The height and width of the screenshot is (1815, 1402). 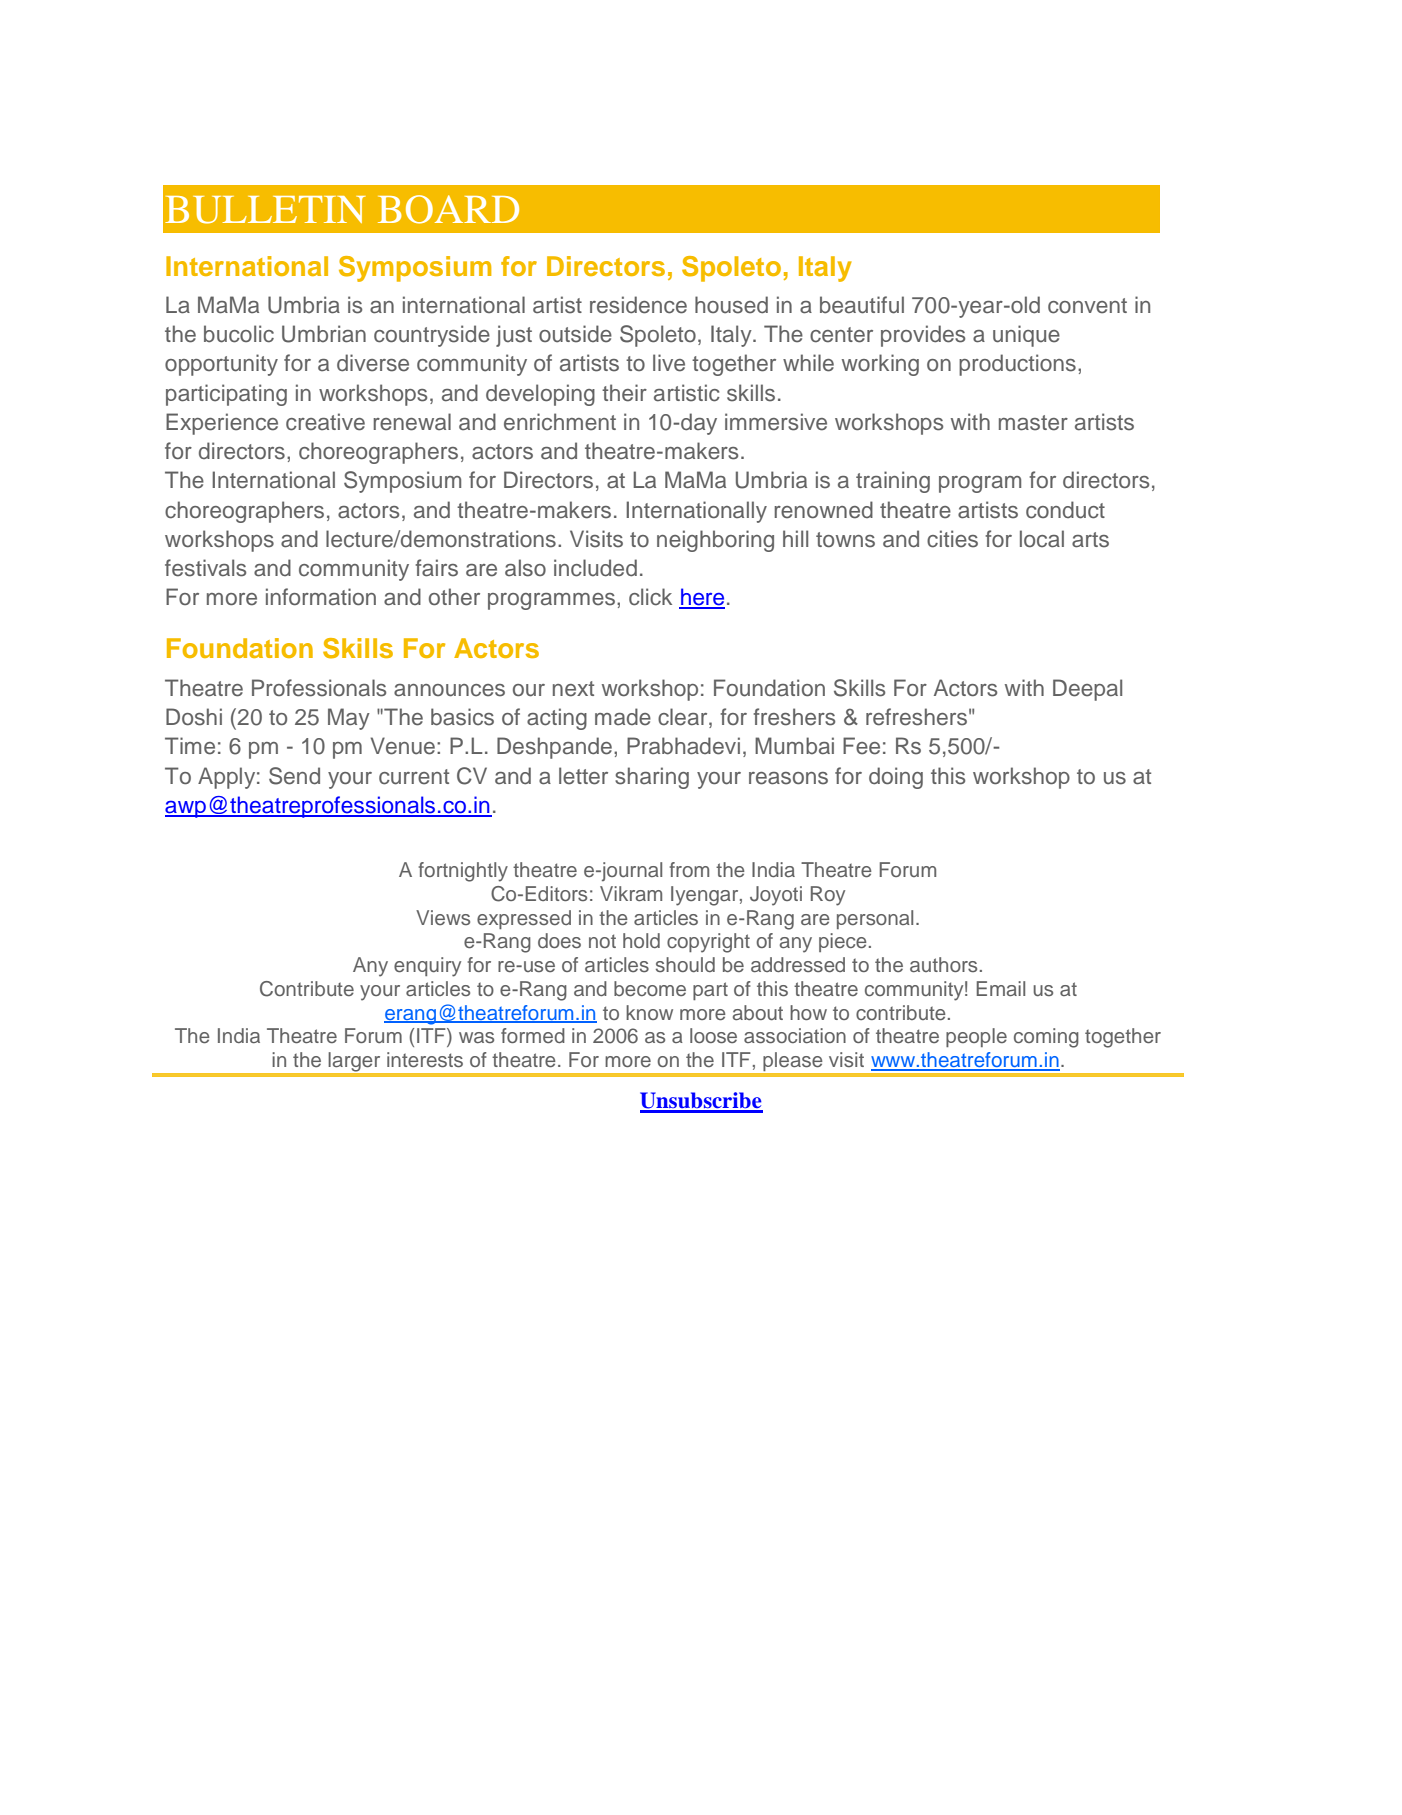 I want to click on residence, so click(x=638, y=305).
